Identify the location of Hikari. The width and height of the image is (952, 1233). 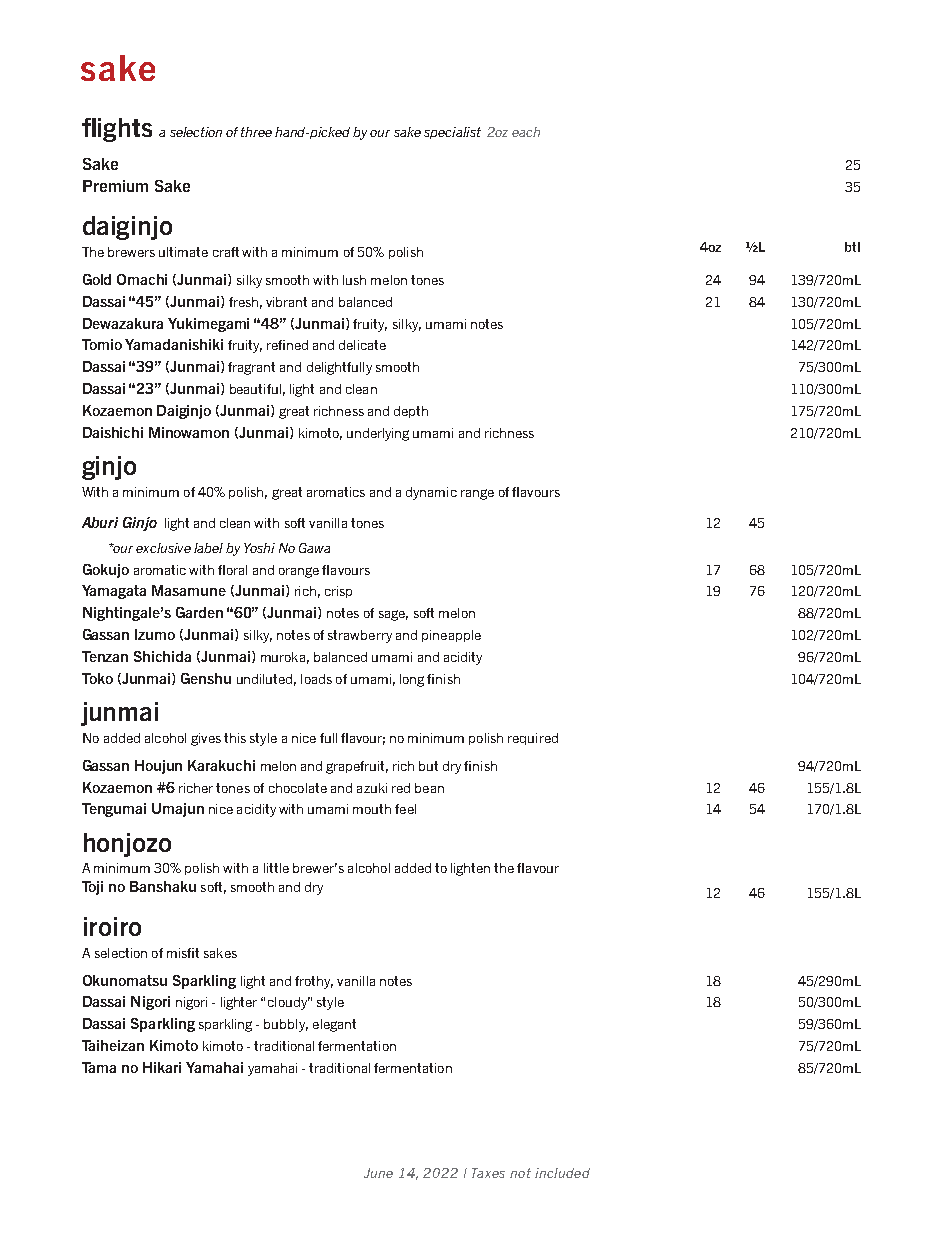
(162, 1067).
